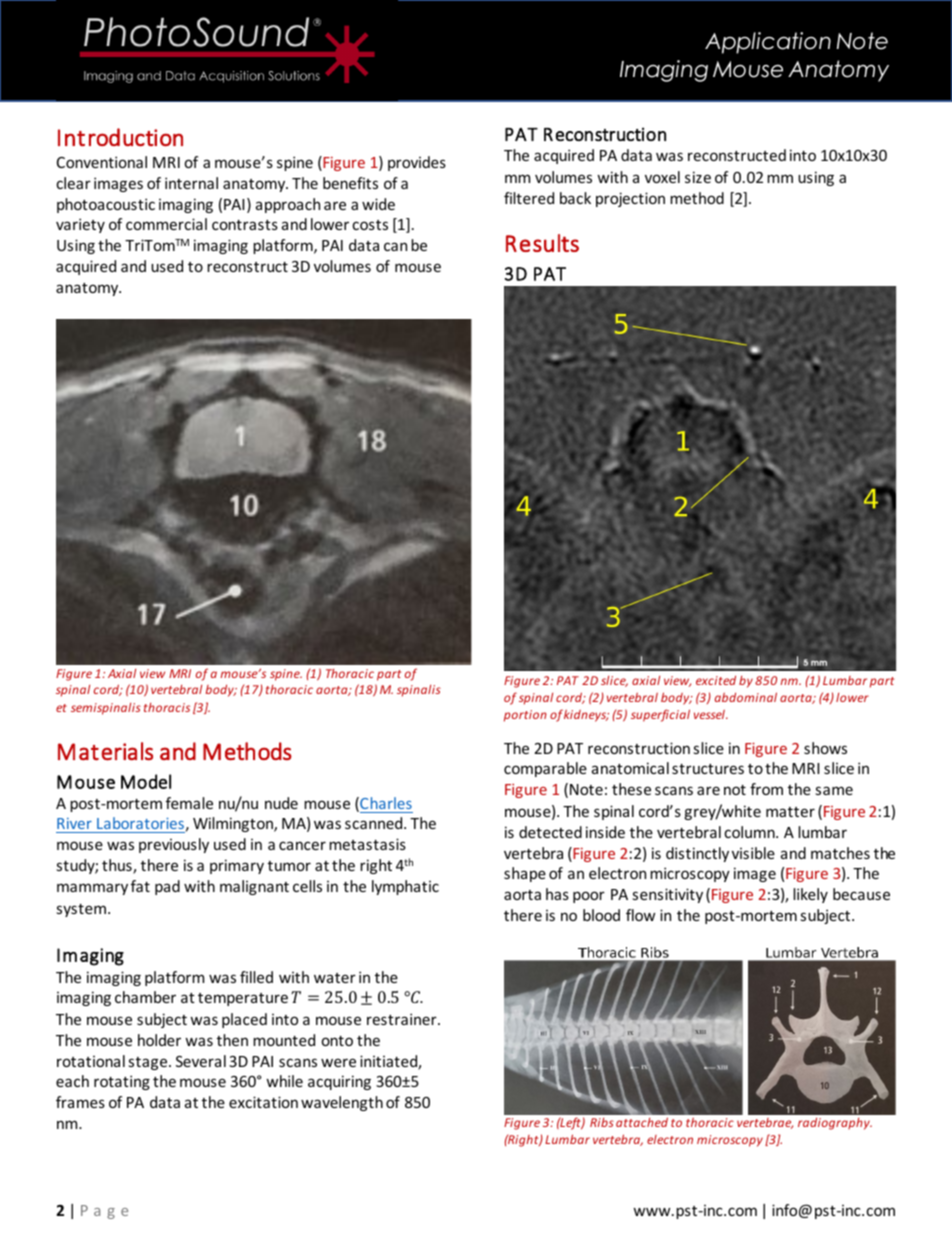 The image size is (952, 1233). Describe the element at coordinates (525, 716) in the screenshot. I see `portion` at that location.
